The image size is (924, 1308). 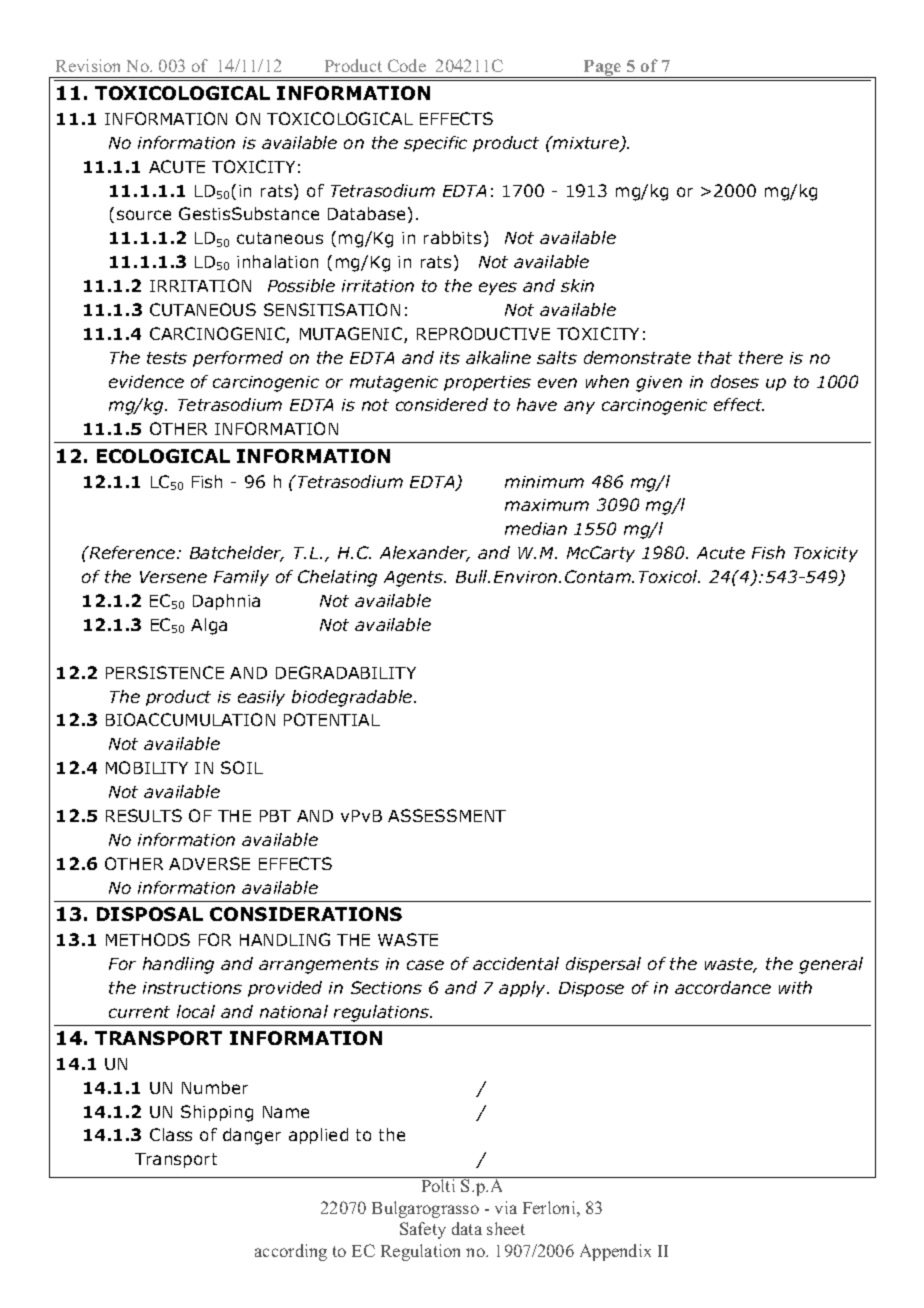 I want to click on Appendix, so click(x=615, y=1252).
